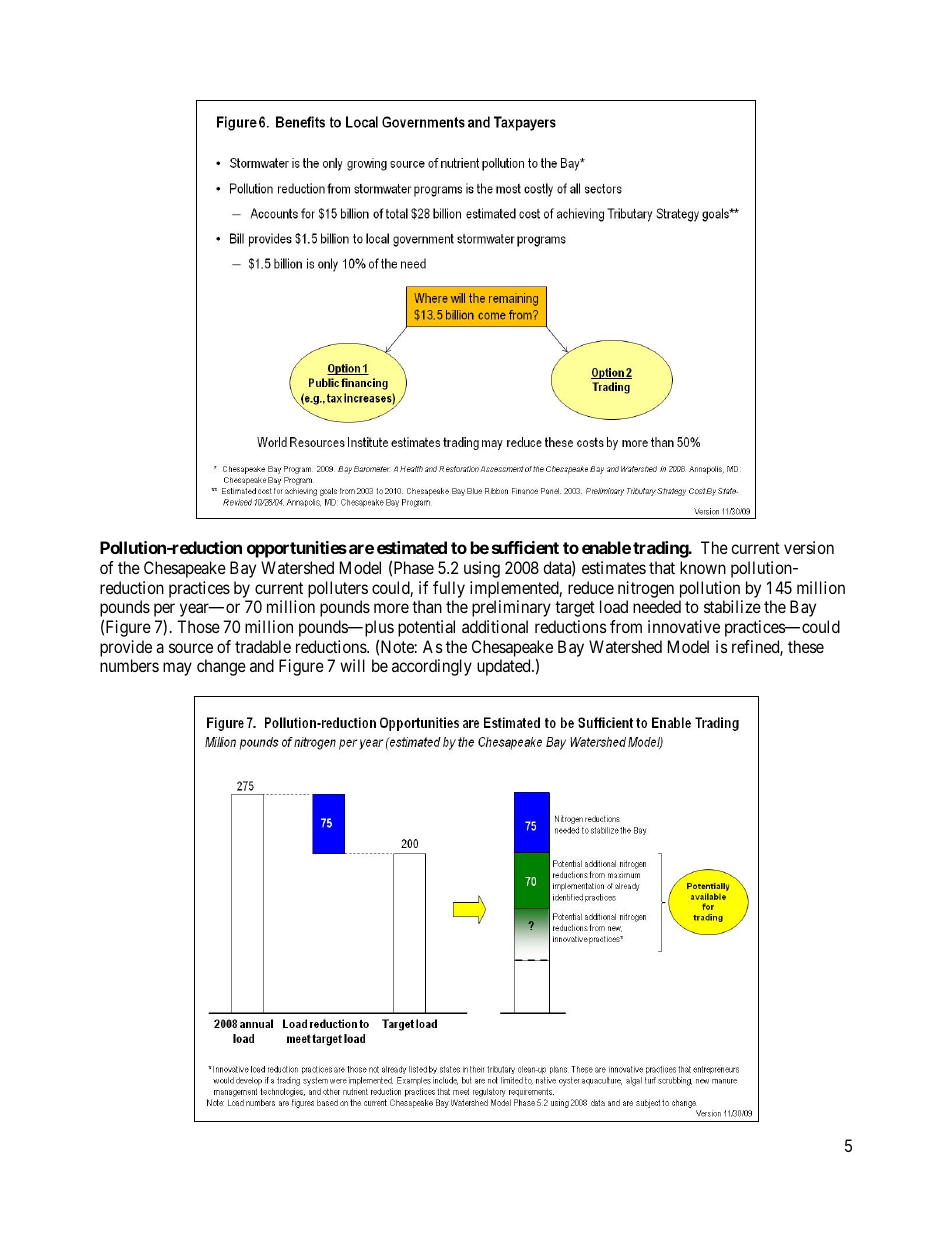  What do you see at coordinates (412, 547) in the screenshot?
I see `estimated` at bounding box center [412, 547].
